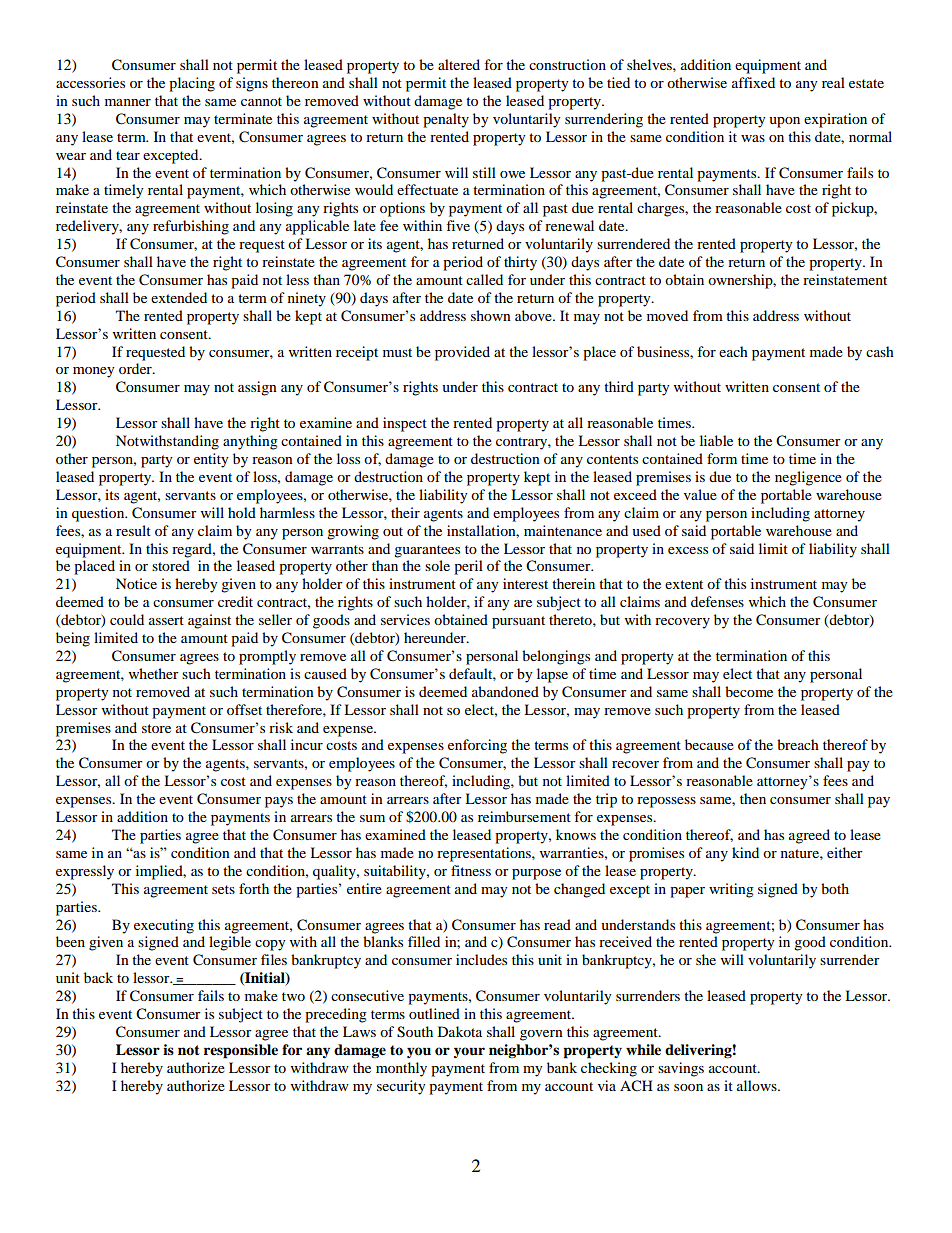 This document has width=952, height=1233. I want to click on peril, so click(468, 567).
